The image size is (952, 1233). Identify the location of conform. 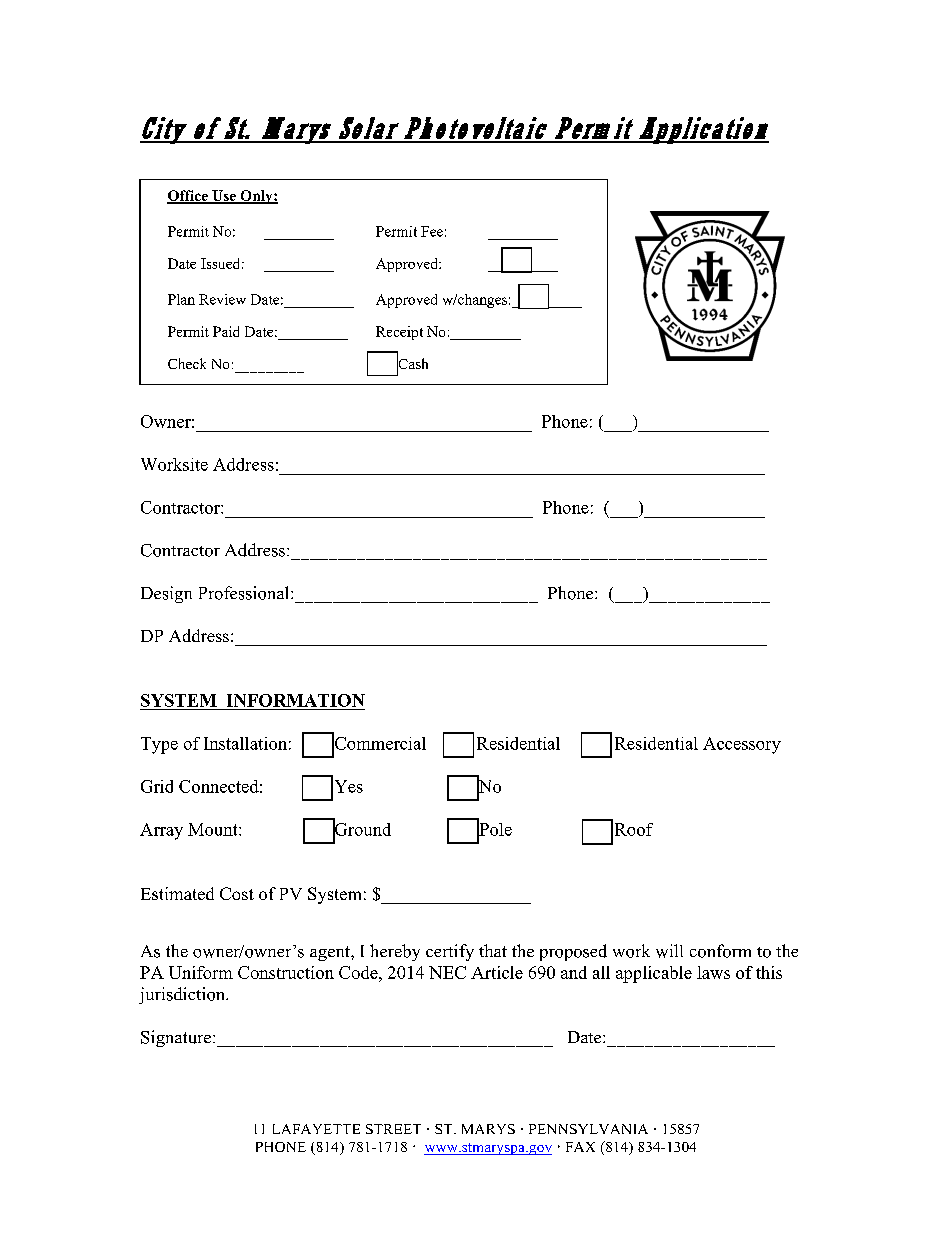
(720, 951).
